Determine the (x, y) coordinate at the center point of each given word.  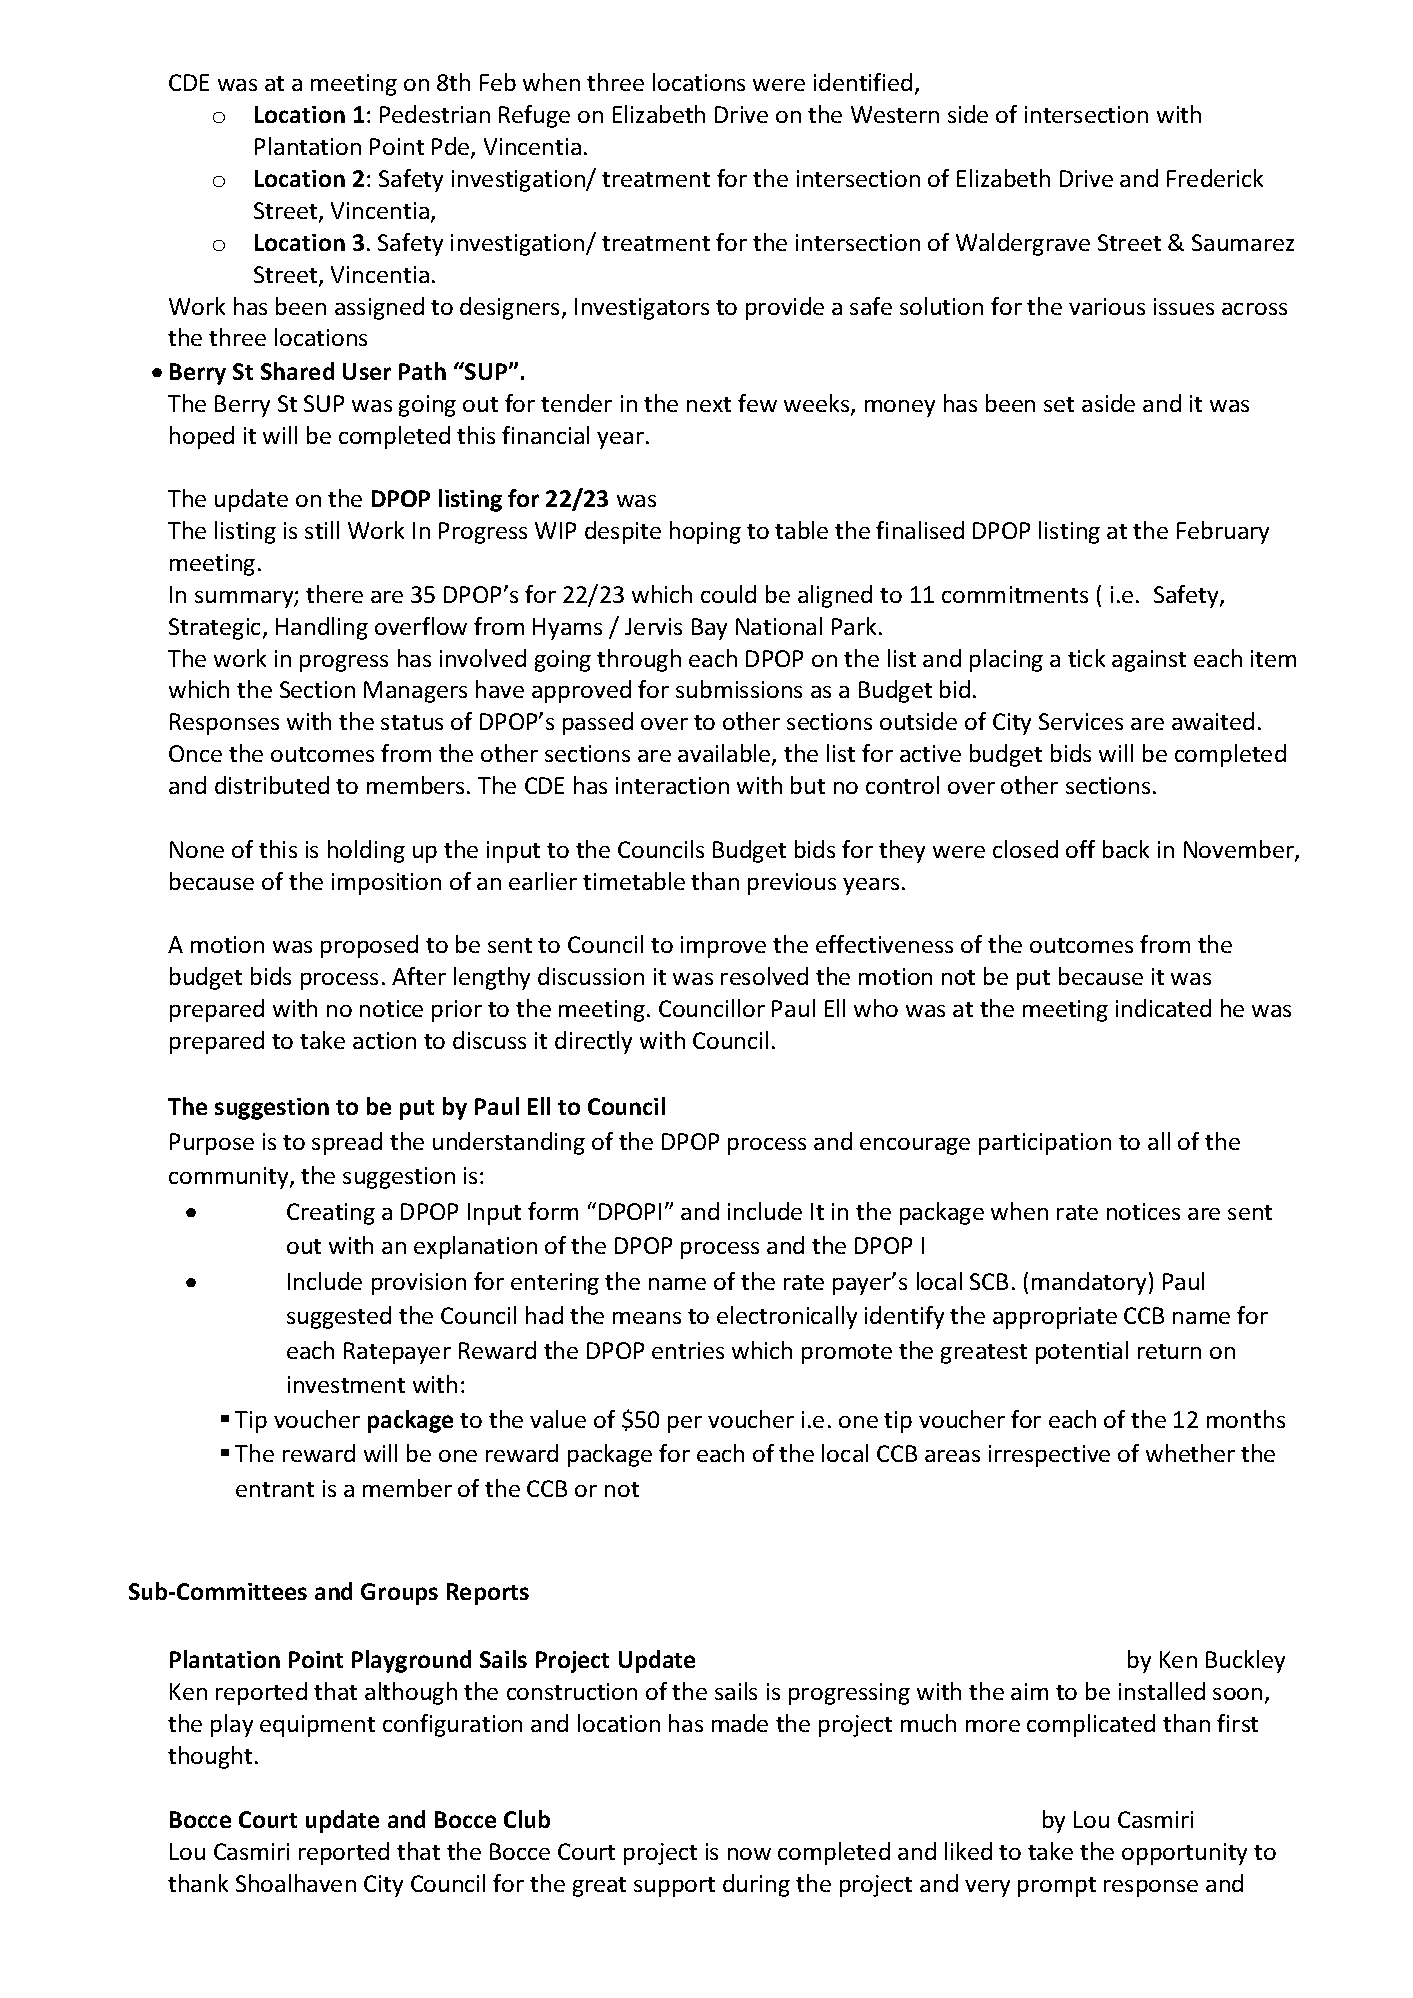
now (749, 1854)
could (728, 594)
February (1223, 532)
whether (1190, 1453)
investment (346, 1384)
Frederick (1215, 178)
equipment (317, 1726)
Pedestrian (435, 114)
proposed (369, 946)
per (685, 1424)
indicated (1163, 1008)
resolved (764, 976)
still (322, 530)
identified (863, 82)
